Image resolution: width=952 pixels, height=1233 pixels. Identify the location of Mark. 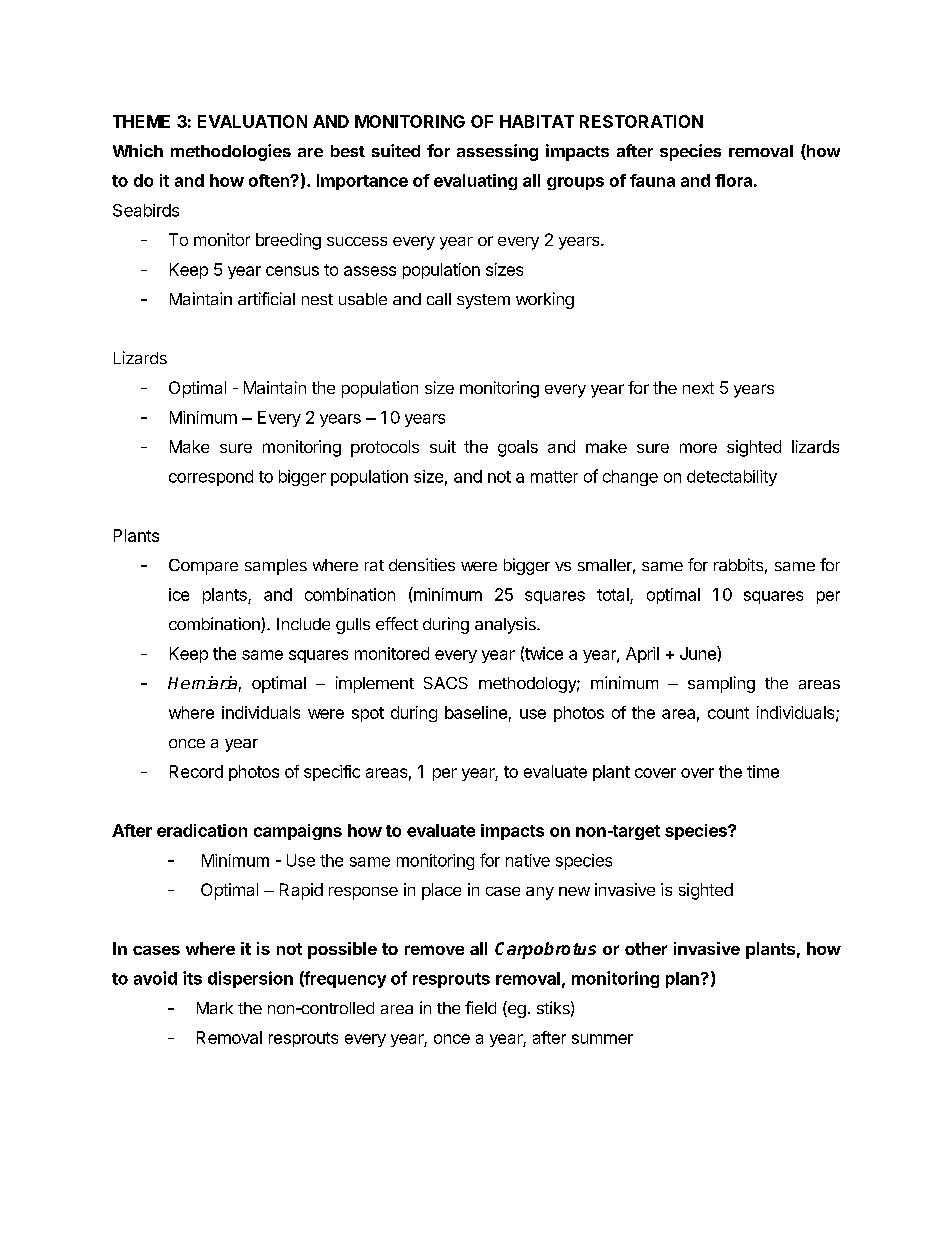
(215, 1008).
